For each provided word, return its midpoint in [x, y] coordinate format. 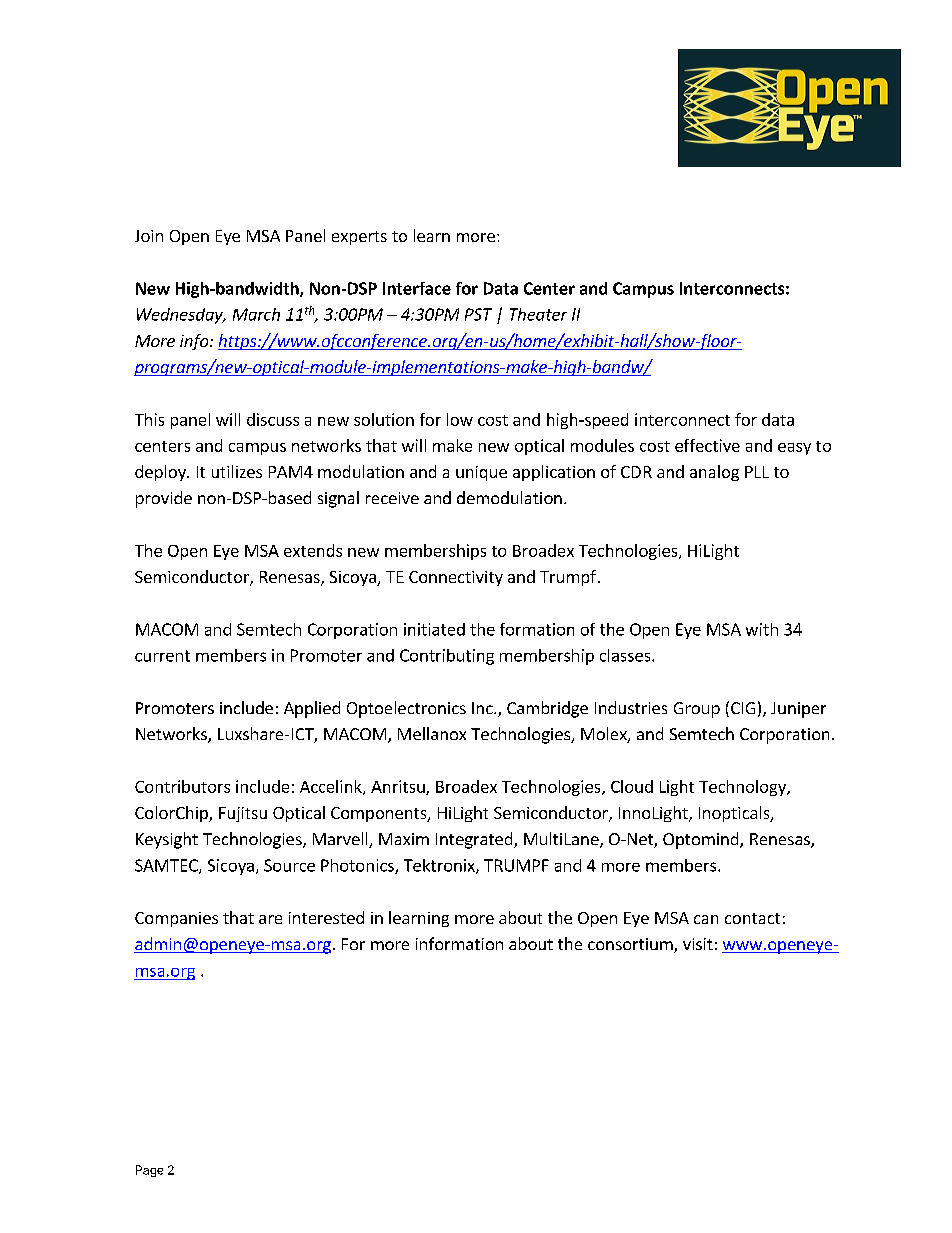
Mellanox [432, 733]
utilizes [237, 471]
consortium [631, 945]
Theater [538, 314]
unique [481, 473]
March [256, 314]
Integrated [475, 840]
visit [698, 944]
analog [714, 473]
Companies [176, 919]
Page [149, 1171]
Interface [417, 288]
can [706, 919]
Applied [312, 709]
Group [697, 710]
